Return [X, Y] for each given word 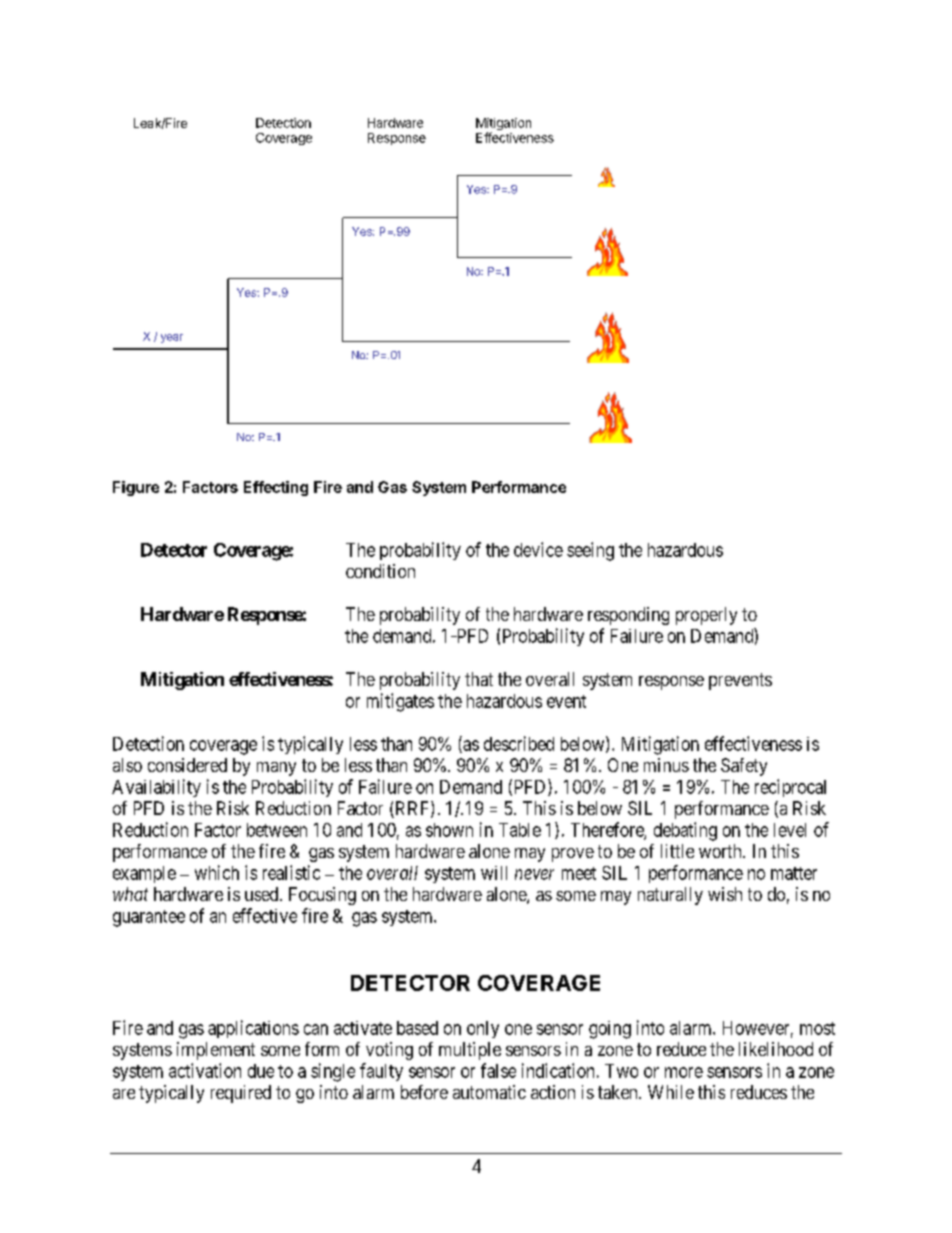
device [538, 549]
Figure [136, 488]
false [498, 1070]
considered [187, 765]
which [217, 872]
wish [725, 894]
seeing [590, 551]
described [519, 743]
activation [205, 1070]
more [684, 1072]
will [494, 873]
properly [706, 616]
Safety [744, 767]
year [172, 338]
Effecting [276, 488]
